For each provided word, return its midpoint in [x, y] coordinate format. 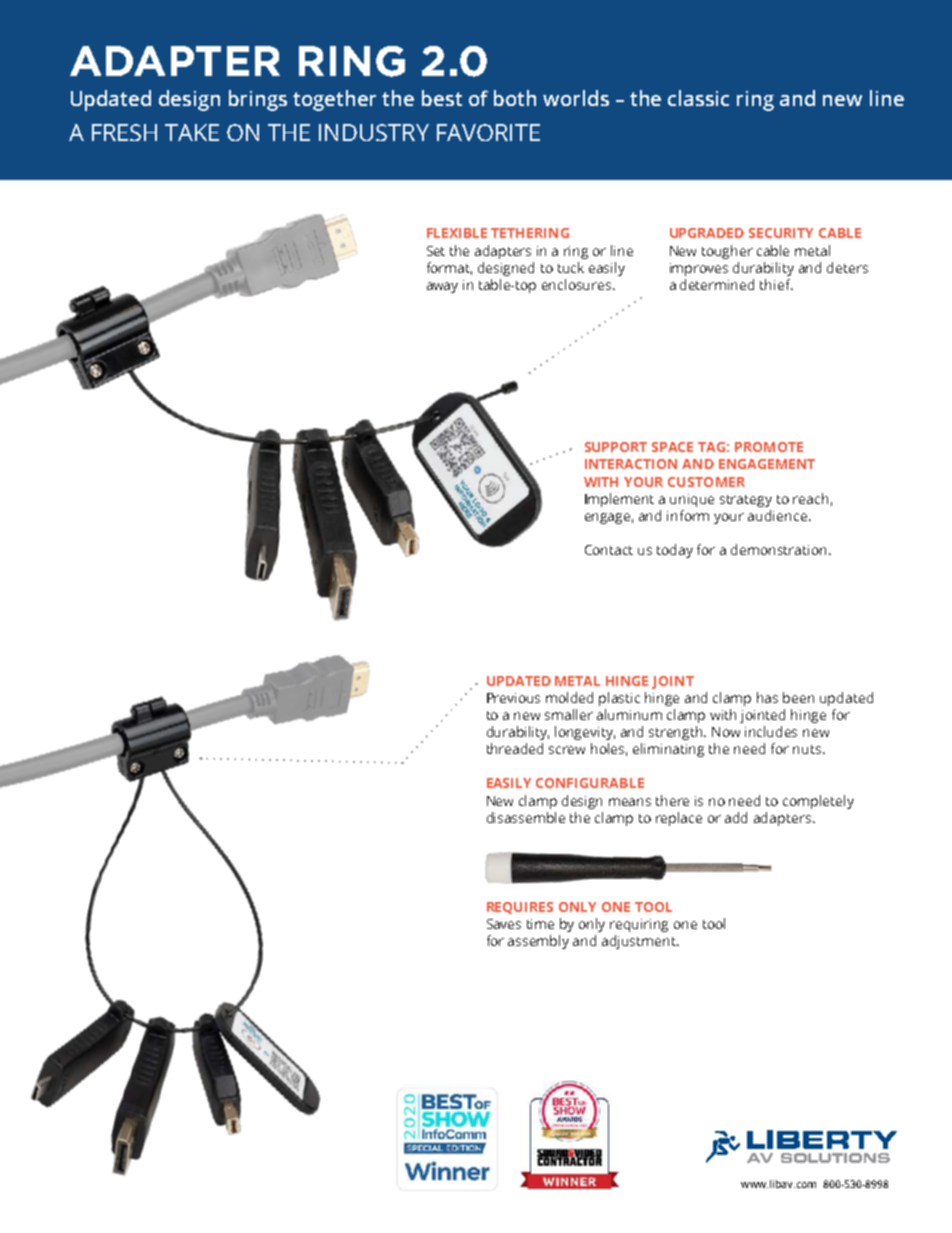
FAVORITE [488, 132]
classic [698, 98]
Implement [619, 500]
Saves [504, 924]
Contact [609, 550]
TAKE [192, 132]
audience [779, 515]
